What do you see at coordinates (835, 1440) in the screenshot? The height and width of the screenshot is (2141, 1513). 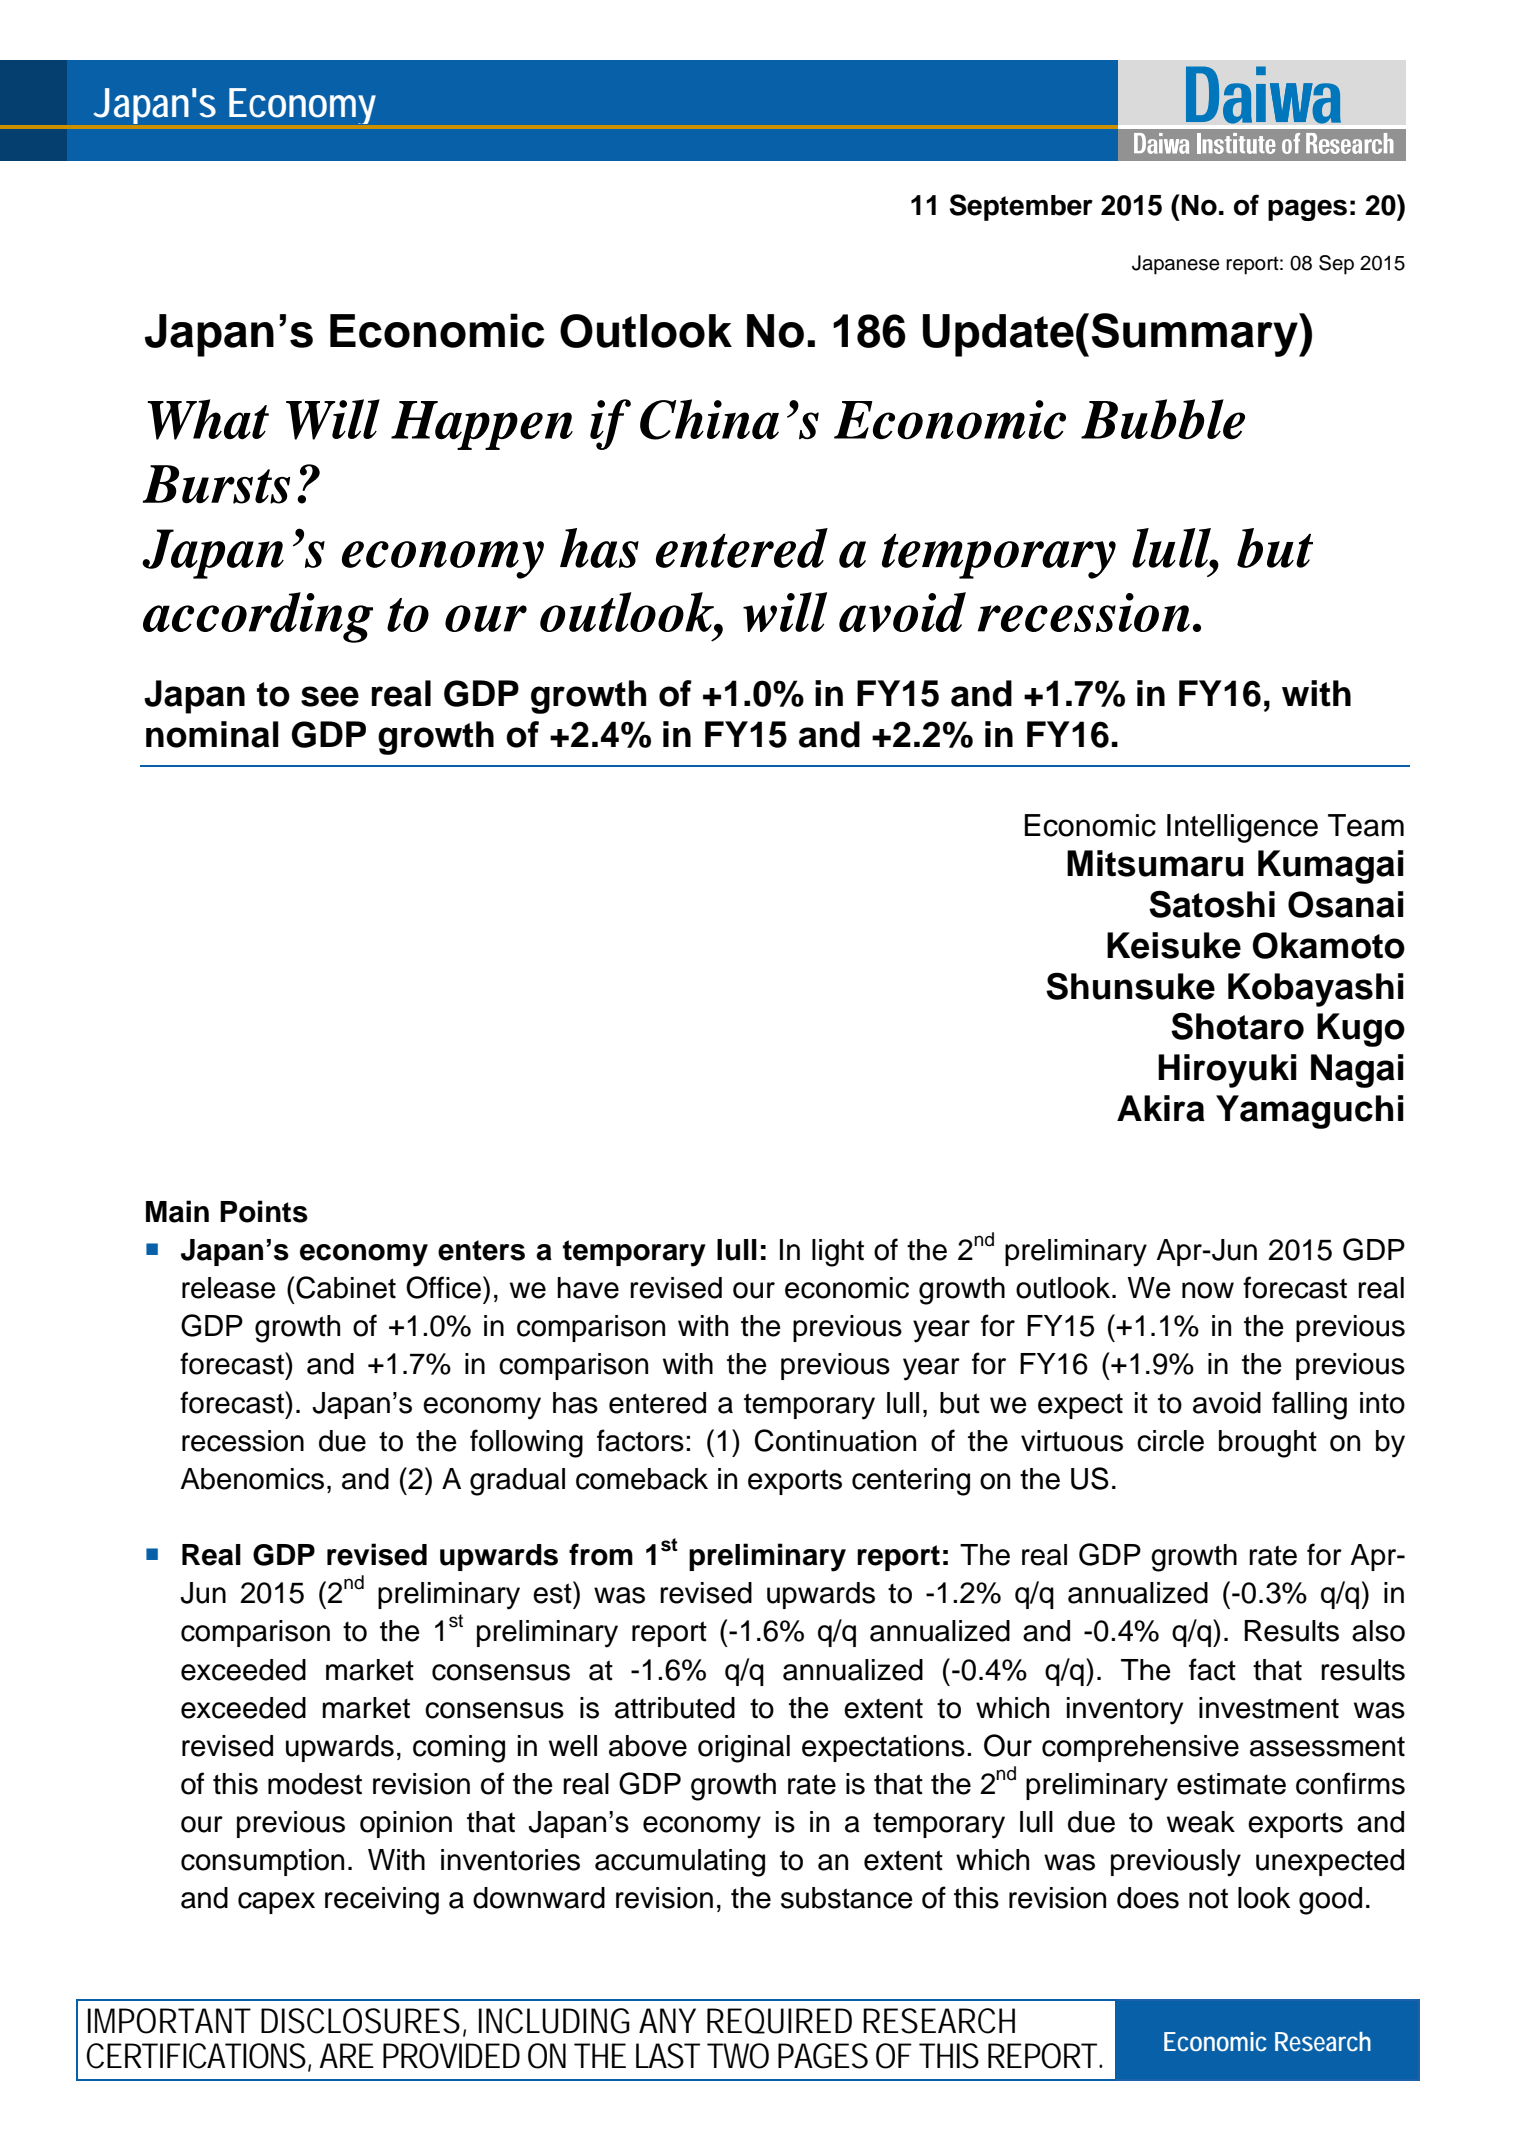 I see `Continuation` at bounding box center [835, 1440].
